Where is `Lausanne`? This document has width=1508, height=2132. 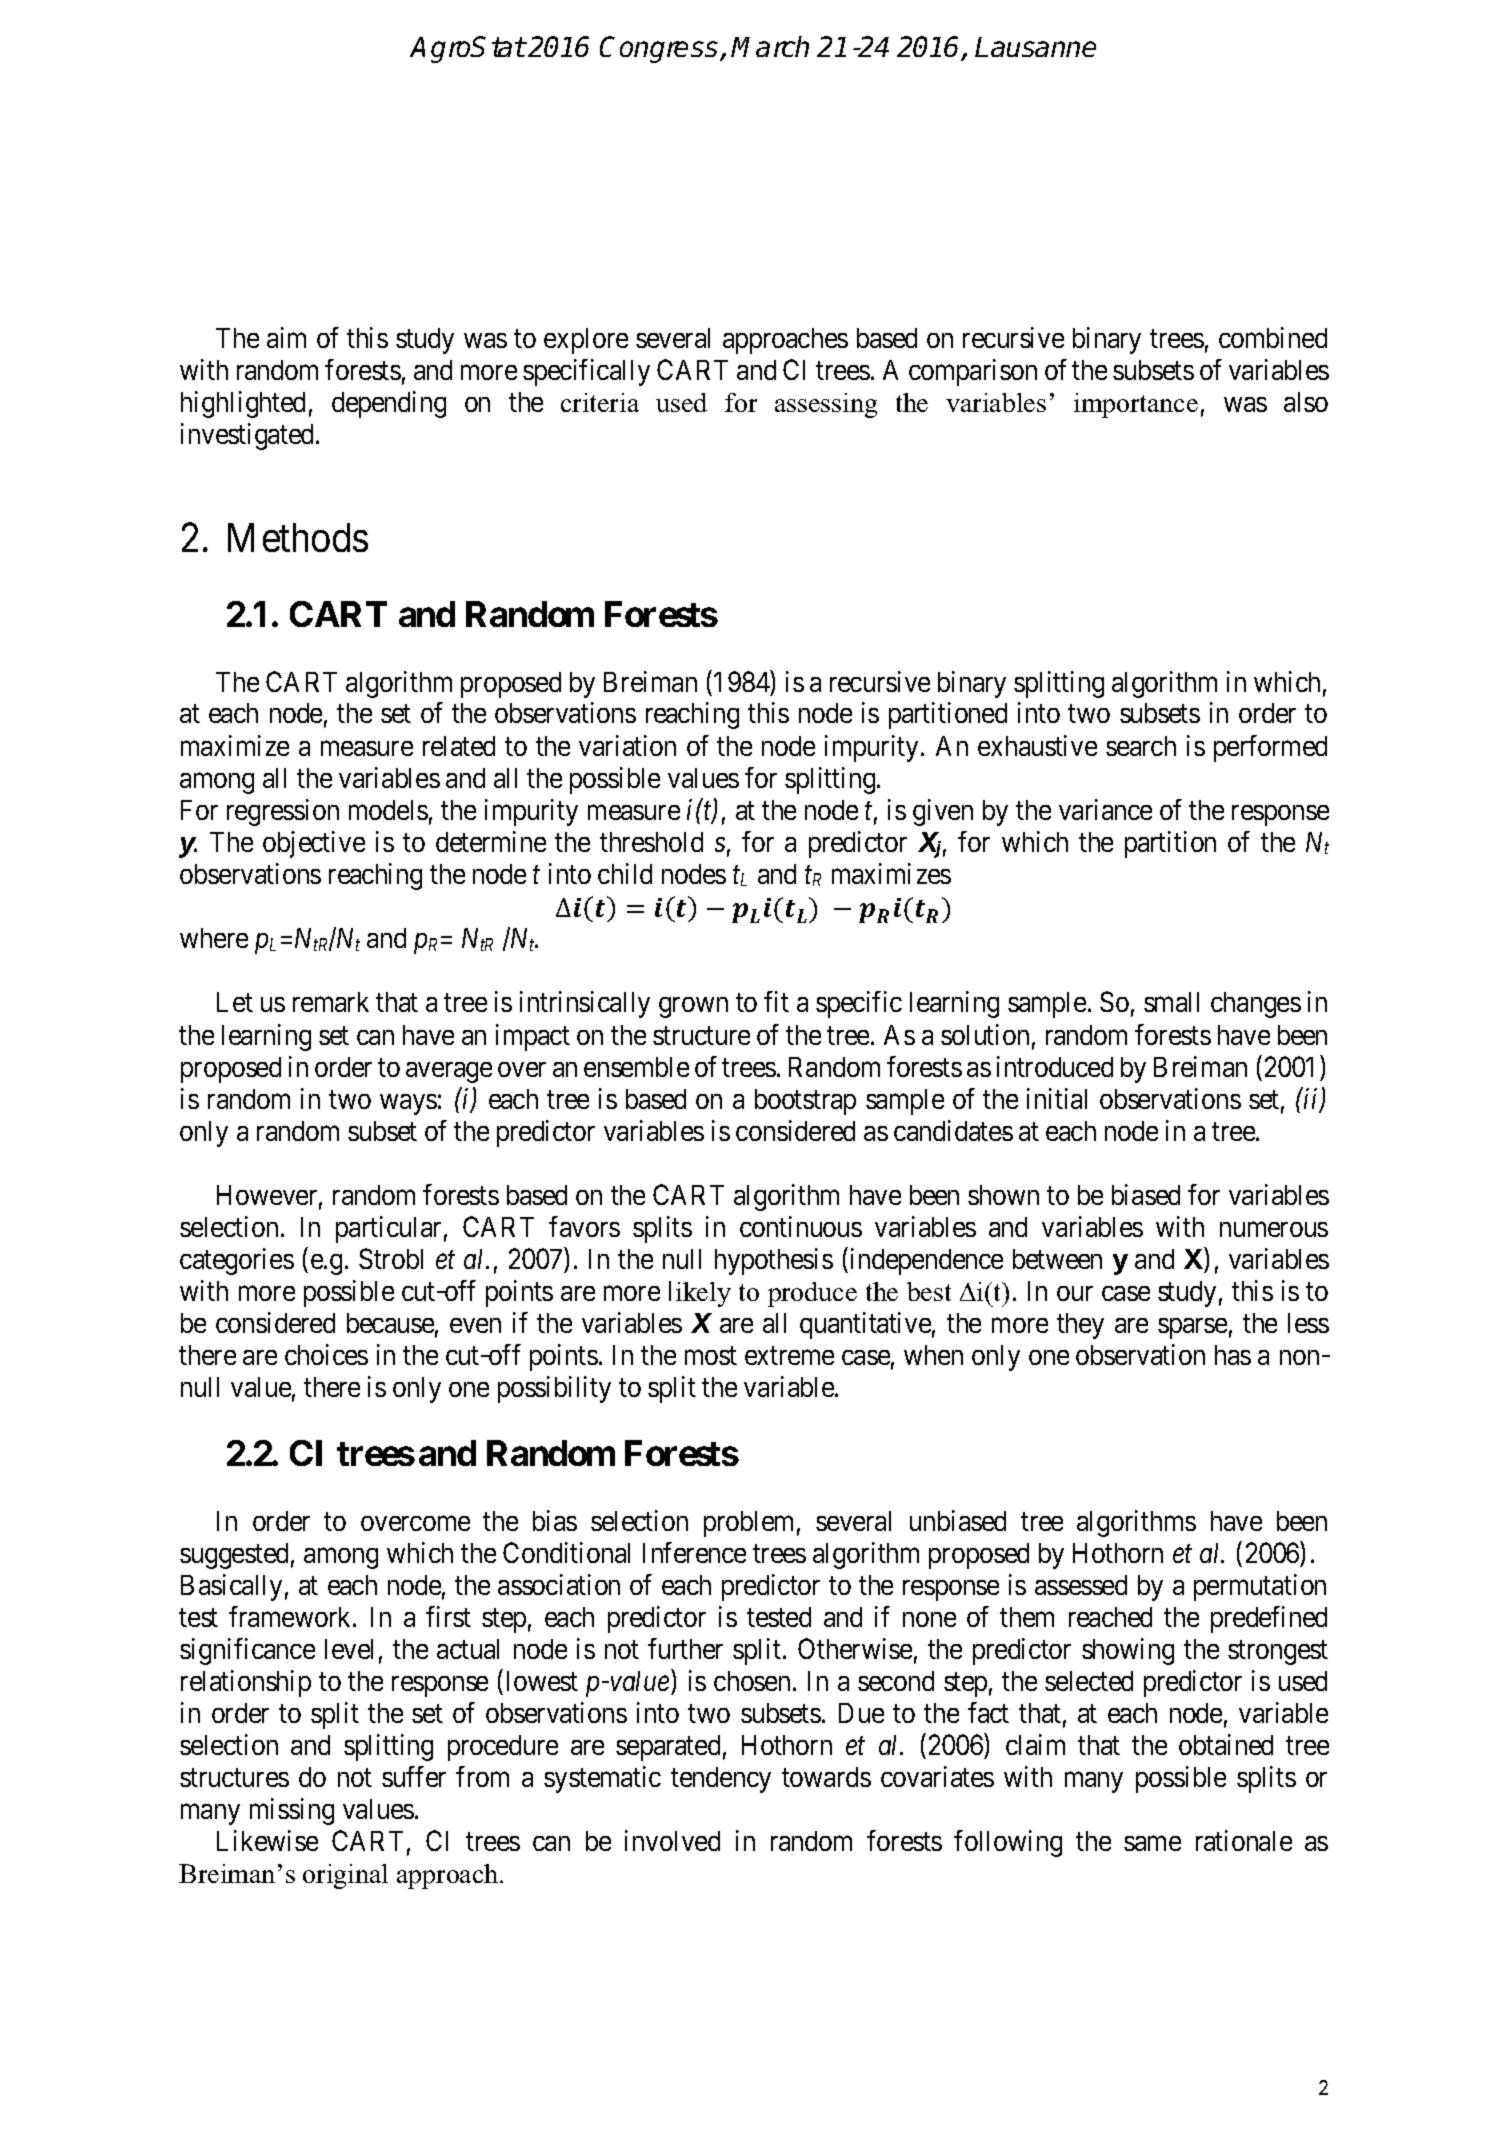 Lausanne is located at coordinates (1035, 47).
